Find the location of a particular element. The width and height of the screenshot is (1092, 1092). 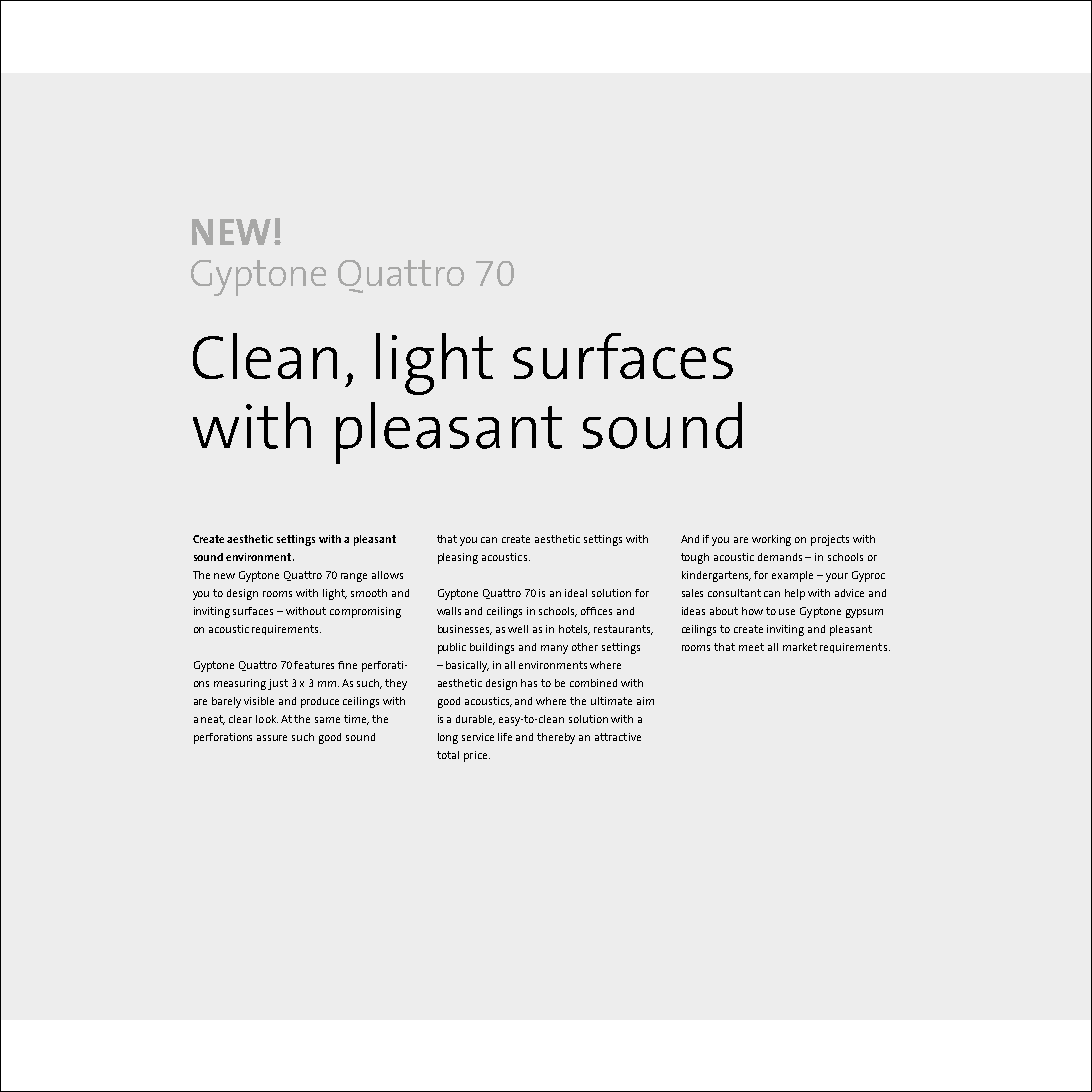

many is located at coordinates (554, 649).
